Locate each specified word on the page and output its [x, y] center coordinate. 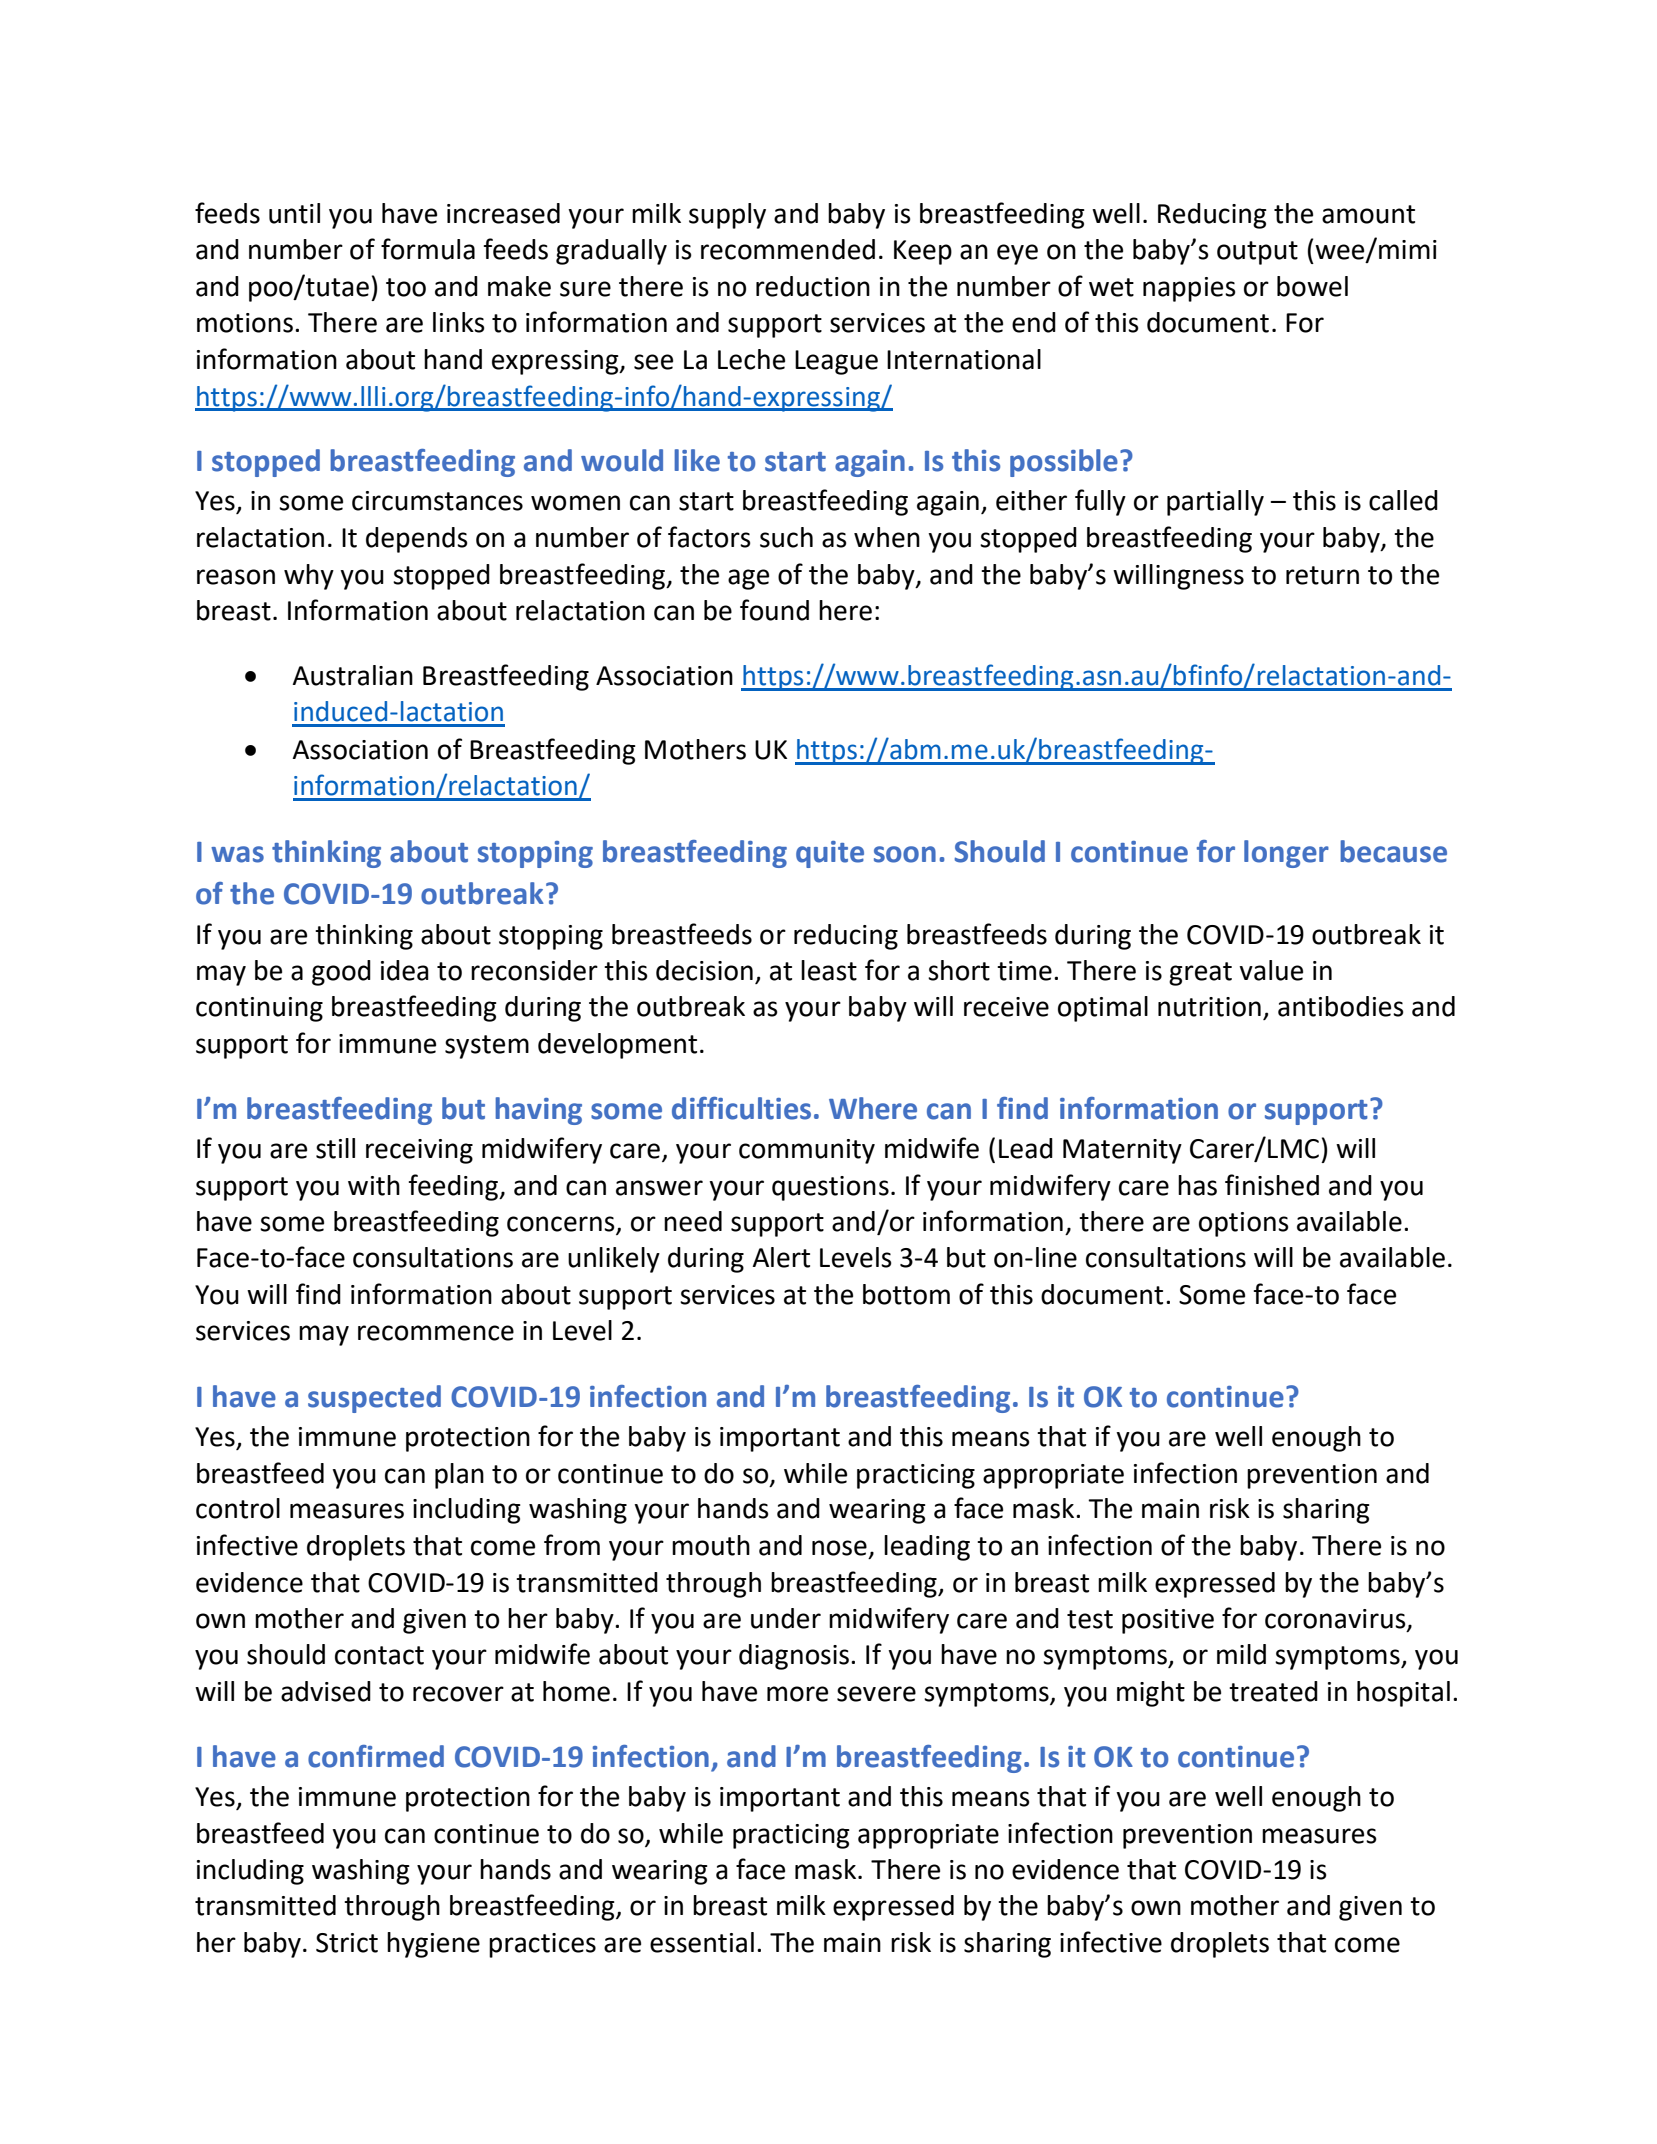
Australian [352, 675]
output [1257, 253]
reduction [813, 286]
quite [830, 854]
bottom [906, 1294]
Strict [347, 1943]
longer [1286, 854]
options [1244, 1224]
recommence [436, 1333]
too [406, 287]
